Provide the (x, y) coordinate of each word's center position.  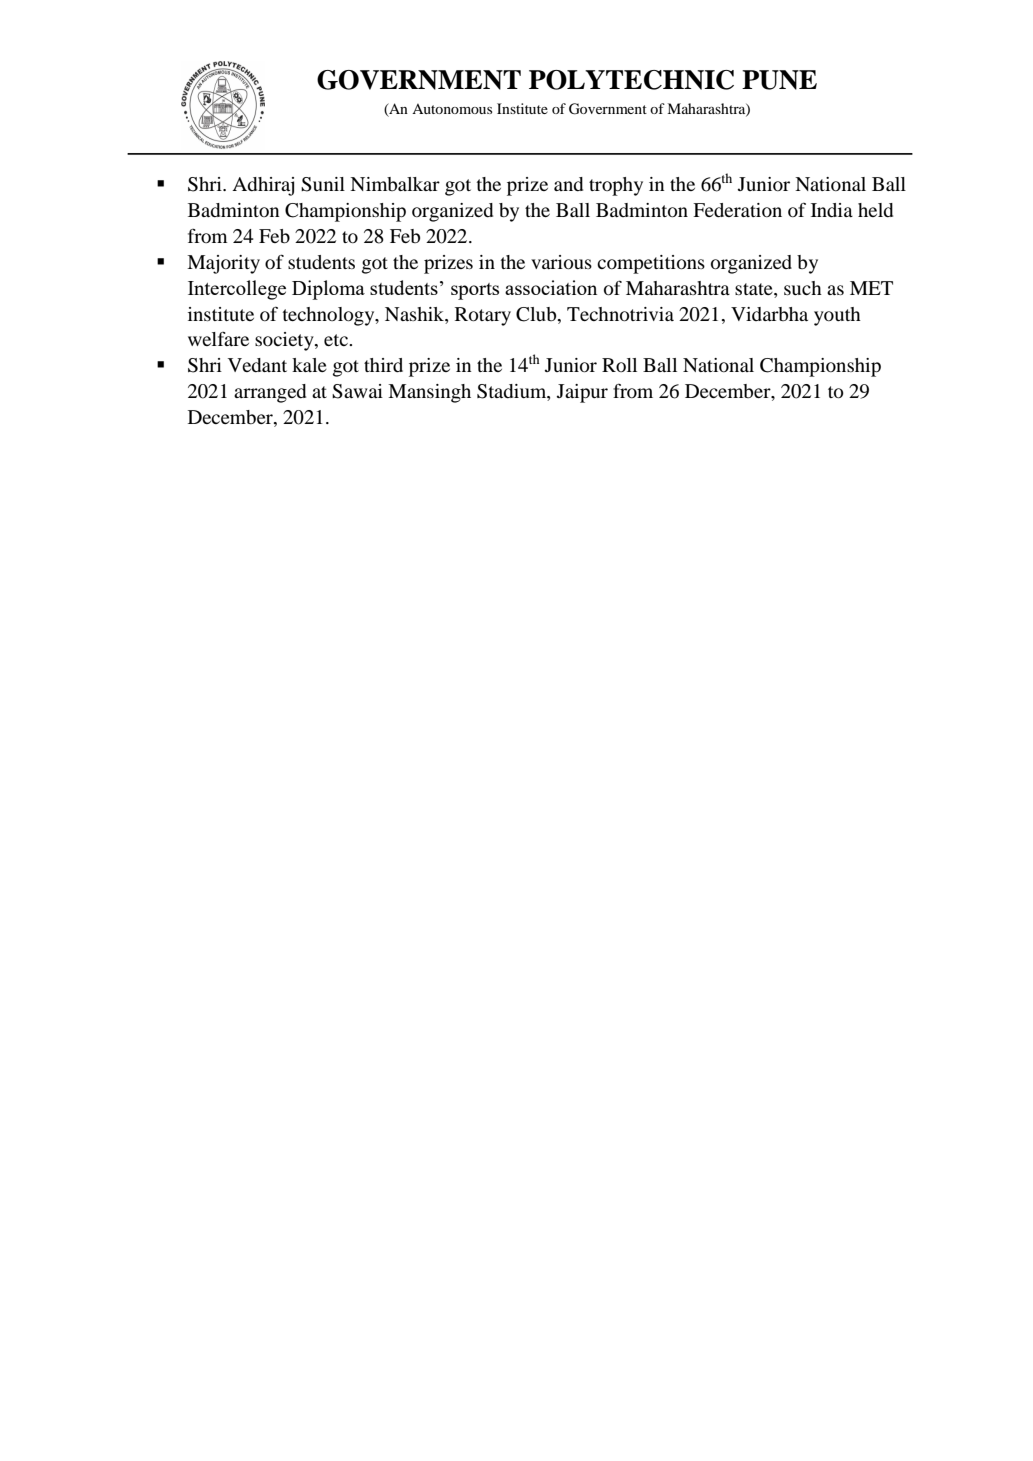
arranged (270, 393)
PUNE (779, 80)
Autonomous (452, 109)
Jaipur (582, 393)
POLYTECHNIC (631, 80)
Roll (619, 365)
